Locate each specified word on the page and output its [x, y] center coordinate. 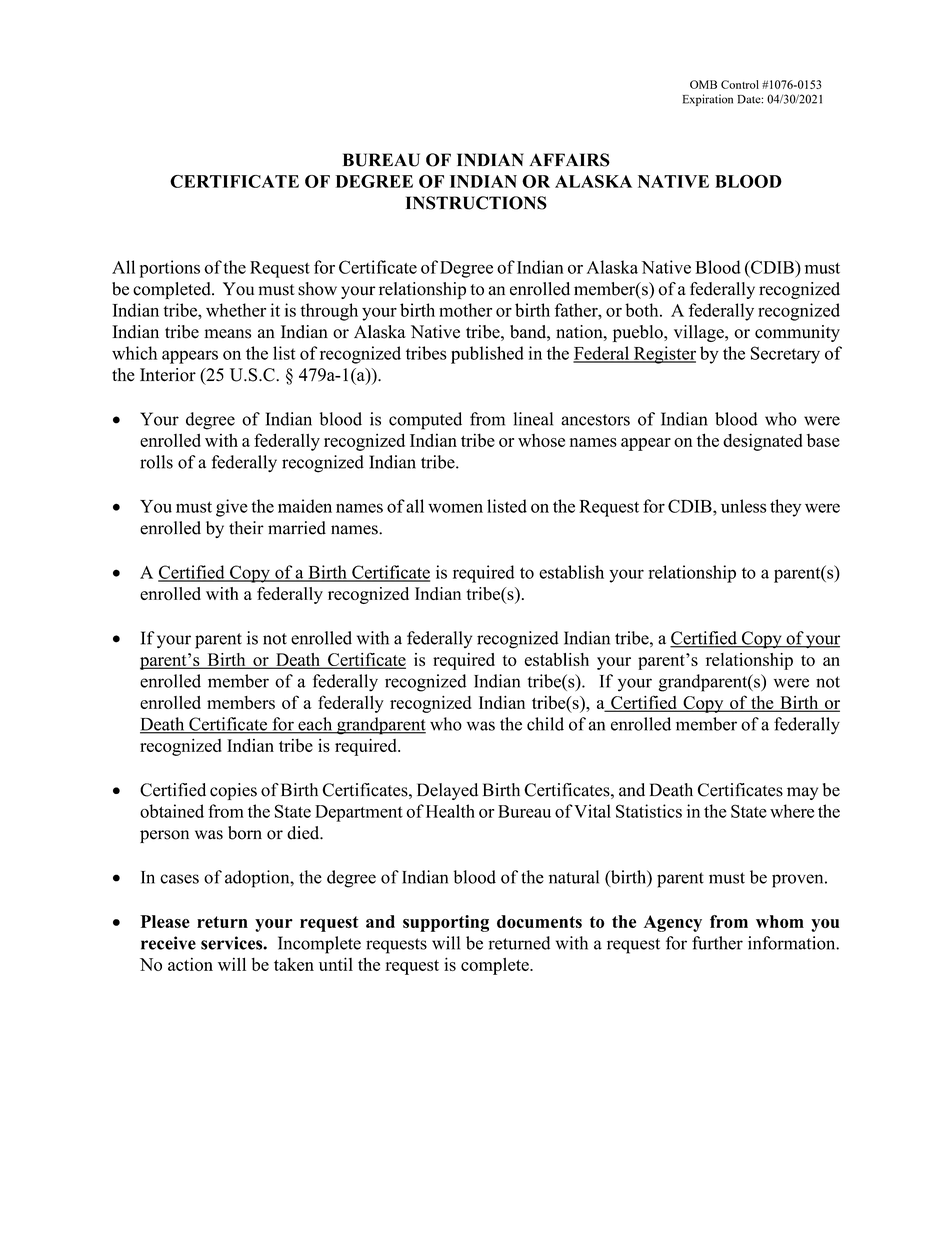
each [315, 725]
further [717, 943]
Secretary [785, 355]
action [190, 964]
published [487, 355]
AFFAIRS [569, 160]
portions [170, 269]
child [545, 724]
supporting [446, 923]
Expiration [708, 100]
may [802, 793]
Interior [168, 375]
